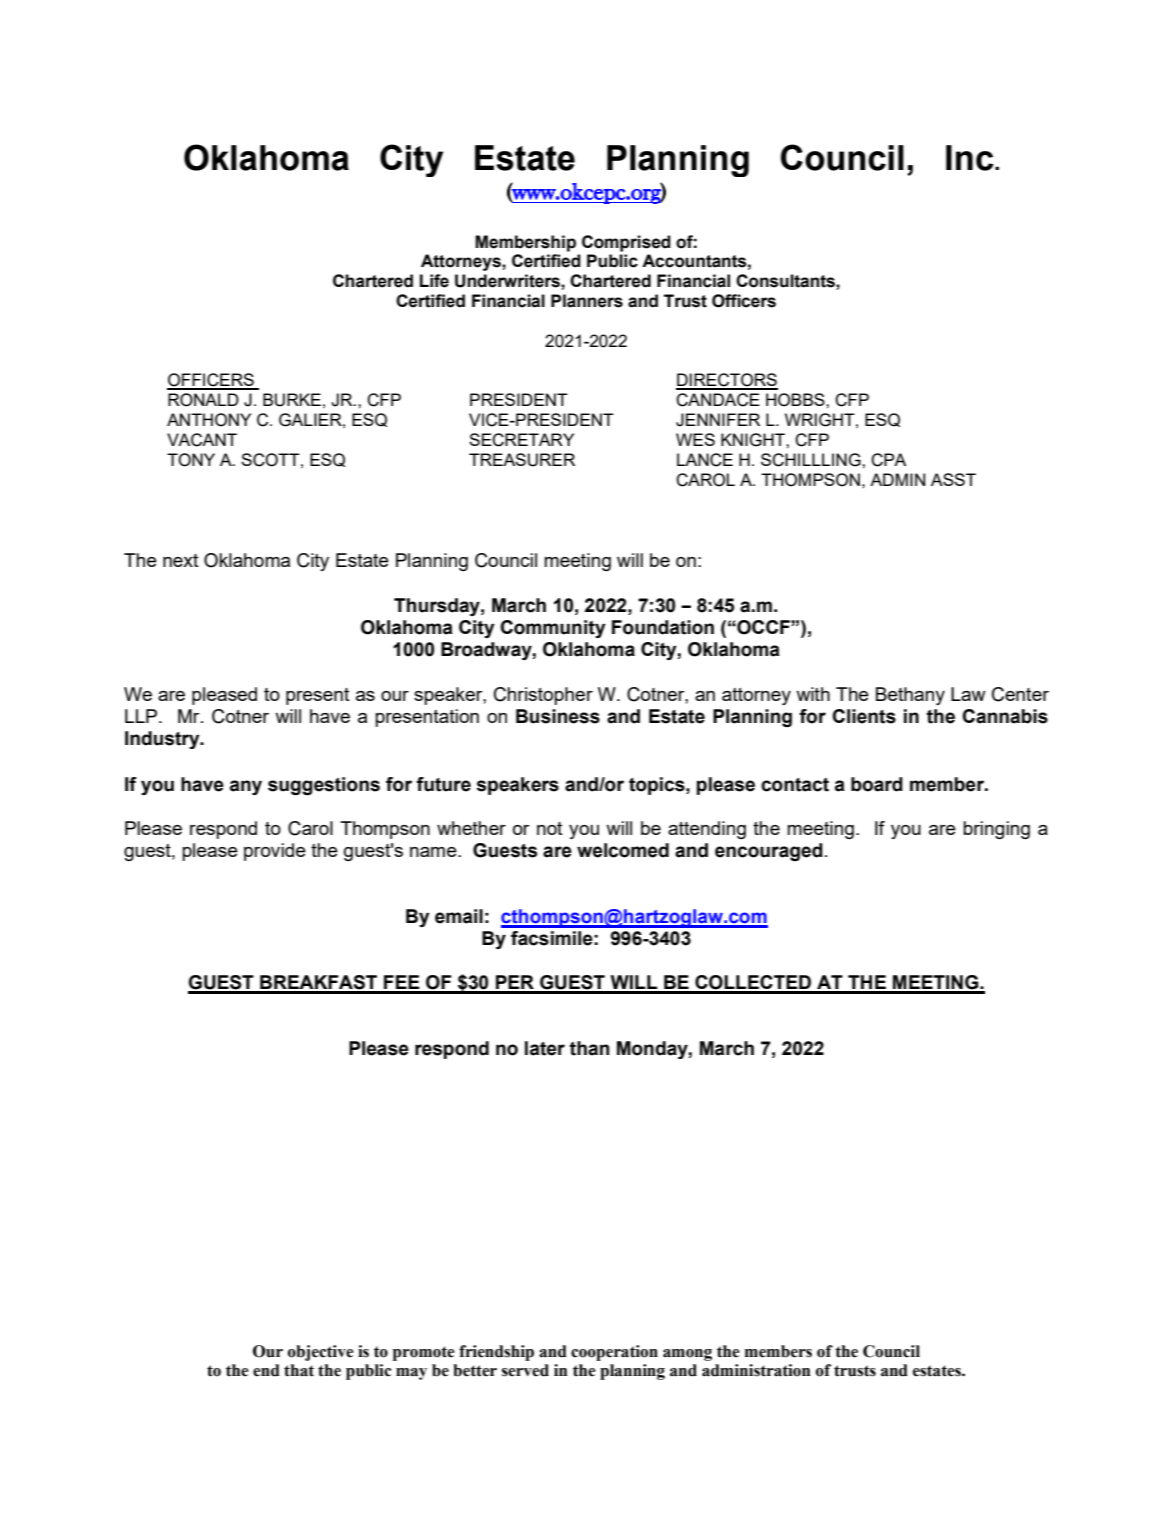  Describe the element at coordinates (877, 784) in the image. I see `board` at that location.
